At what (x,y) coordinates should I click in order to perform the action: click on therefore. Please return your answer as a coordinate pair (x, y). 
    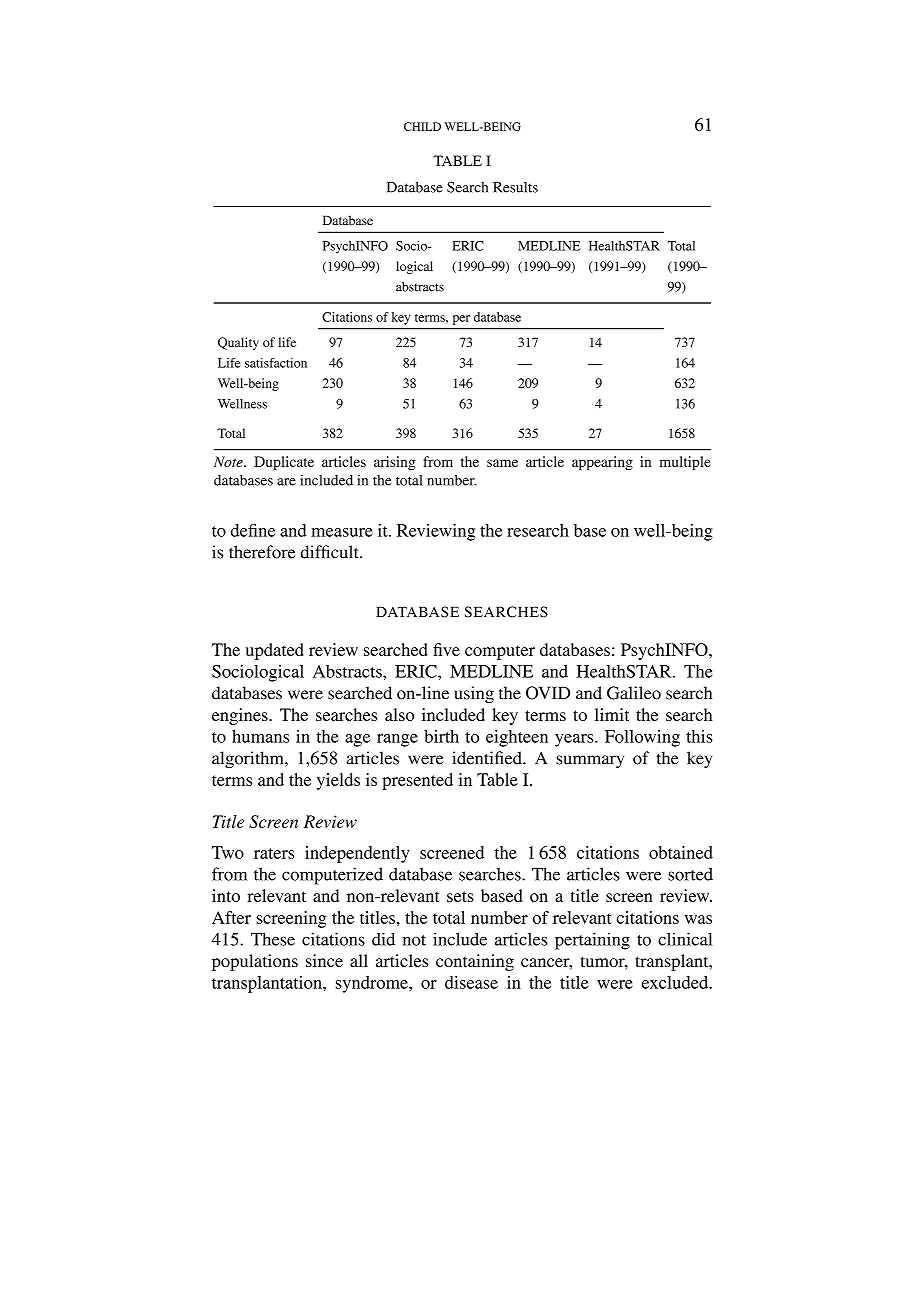
    Looking at the image, I should click on (262, 552).
